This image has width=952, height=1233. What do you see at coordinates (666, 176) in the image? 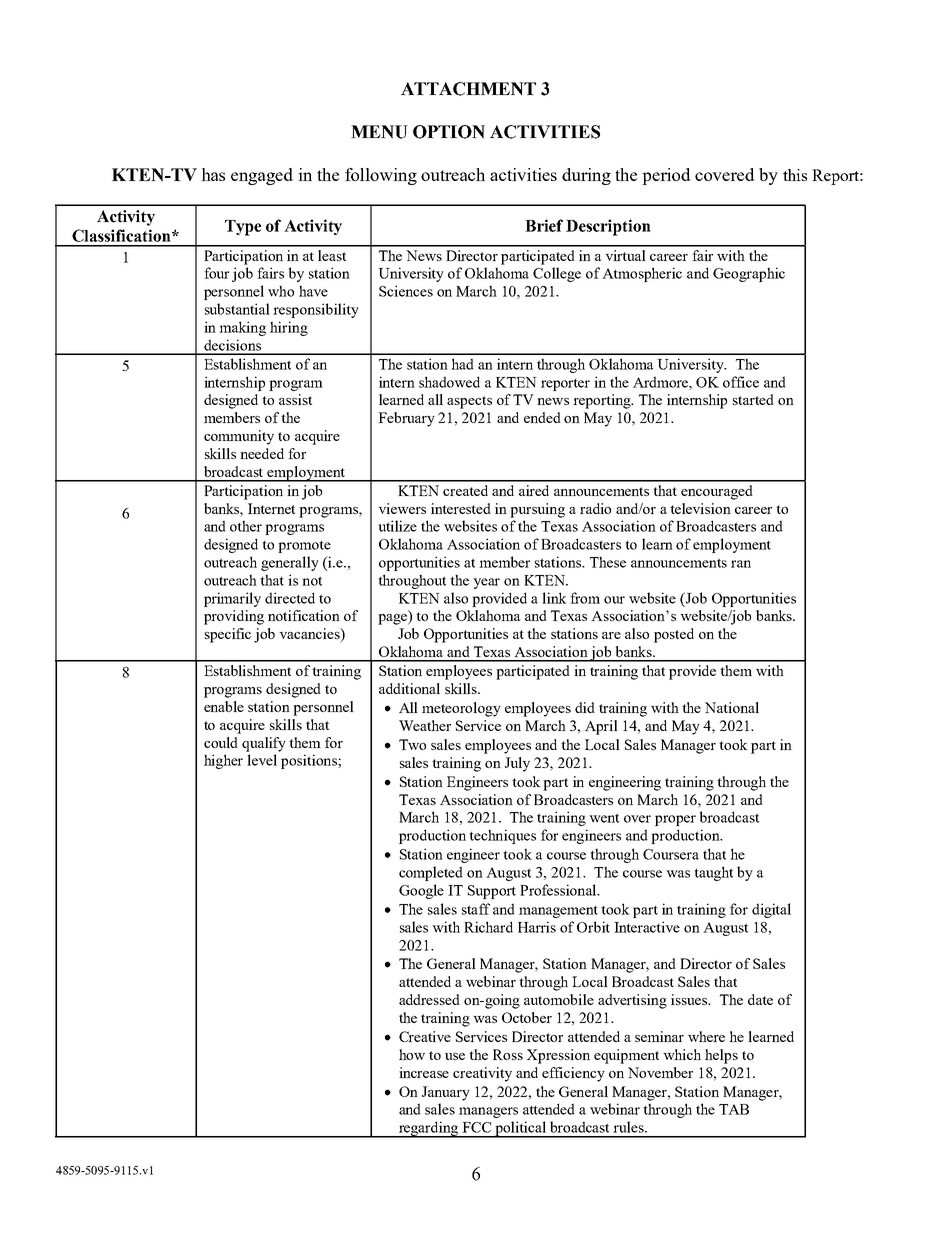
I see `period` at bounding box center [666, 176].
